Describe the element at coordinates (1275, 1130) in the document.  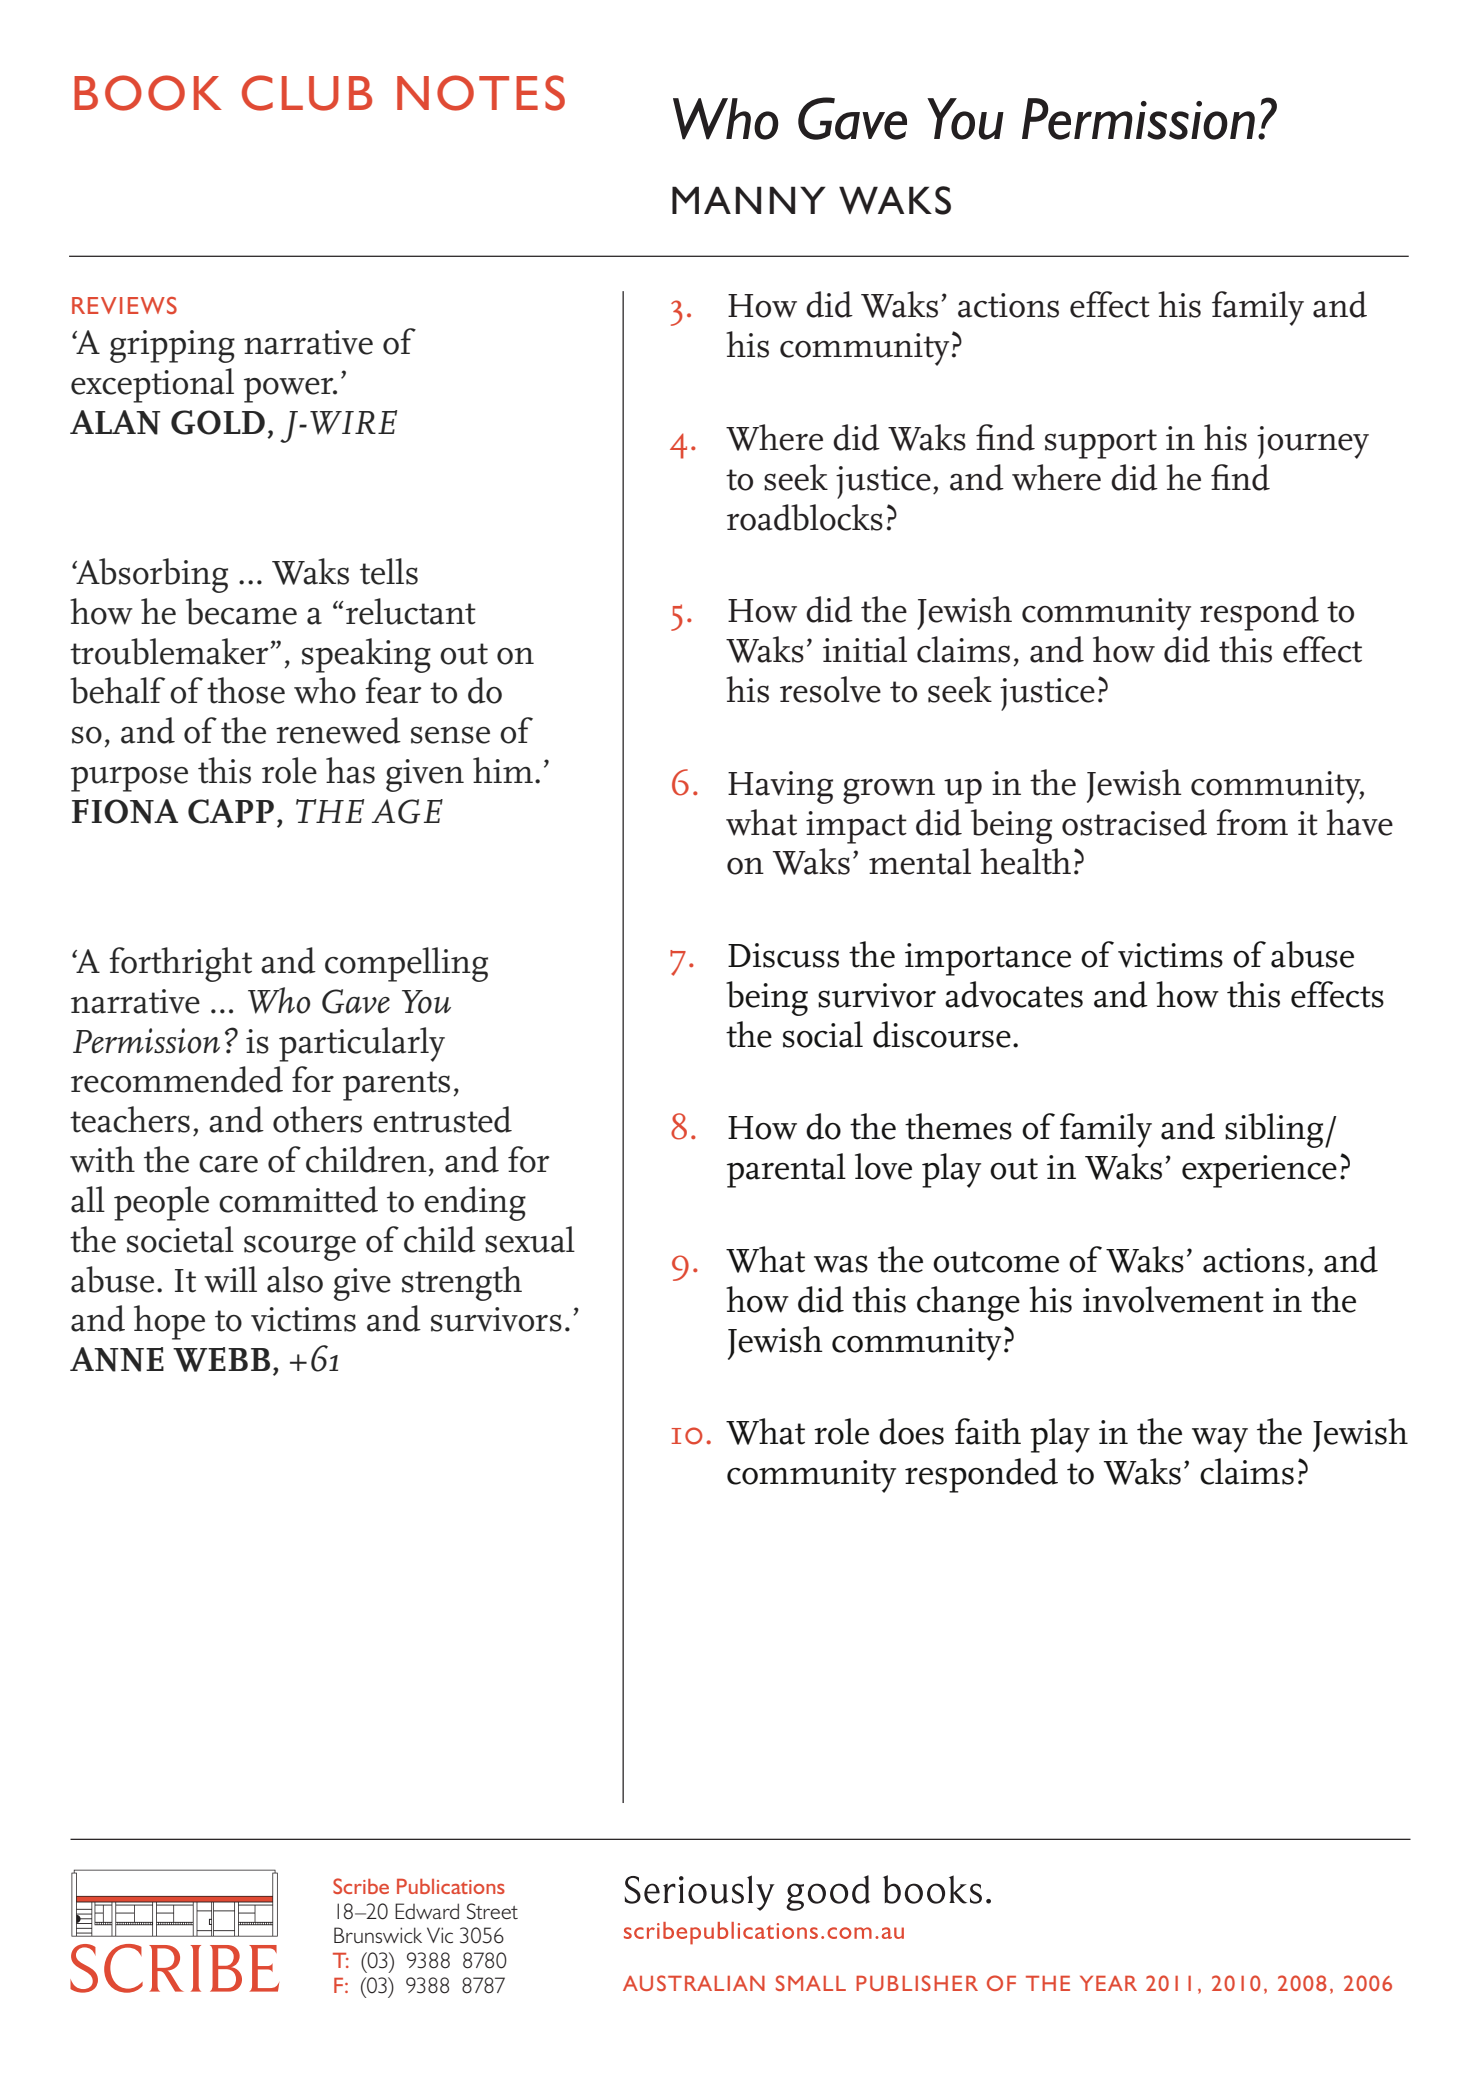
I see `sibling` at that location.
